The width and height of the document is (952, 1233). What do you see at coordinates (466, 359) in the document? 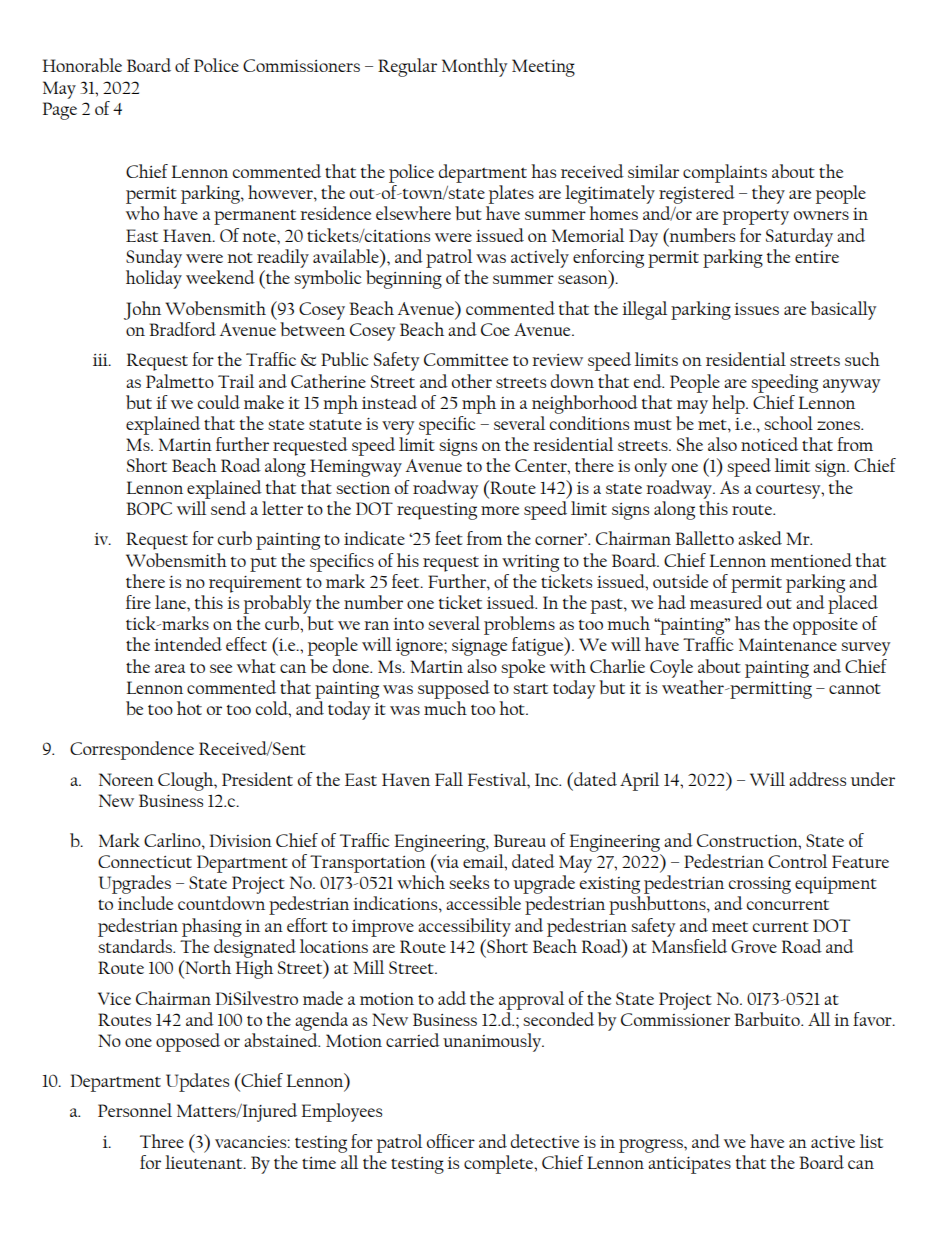
I see `Committee` at bounding box center [466, 359].
